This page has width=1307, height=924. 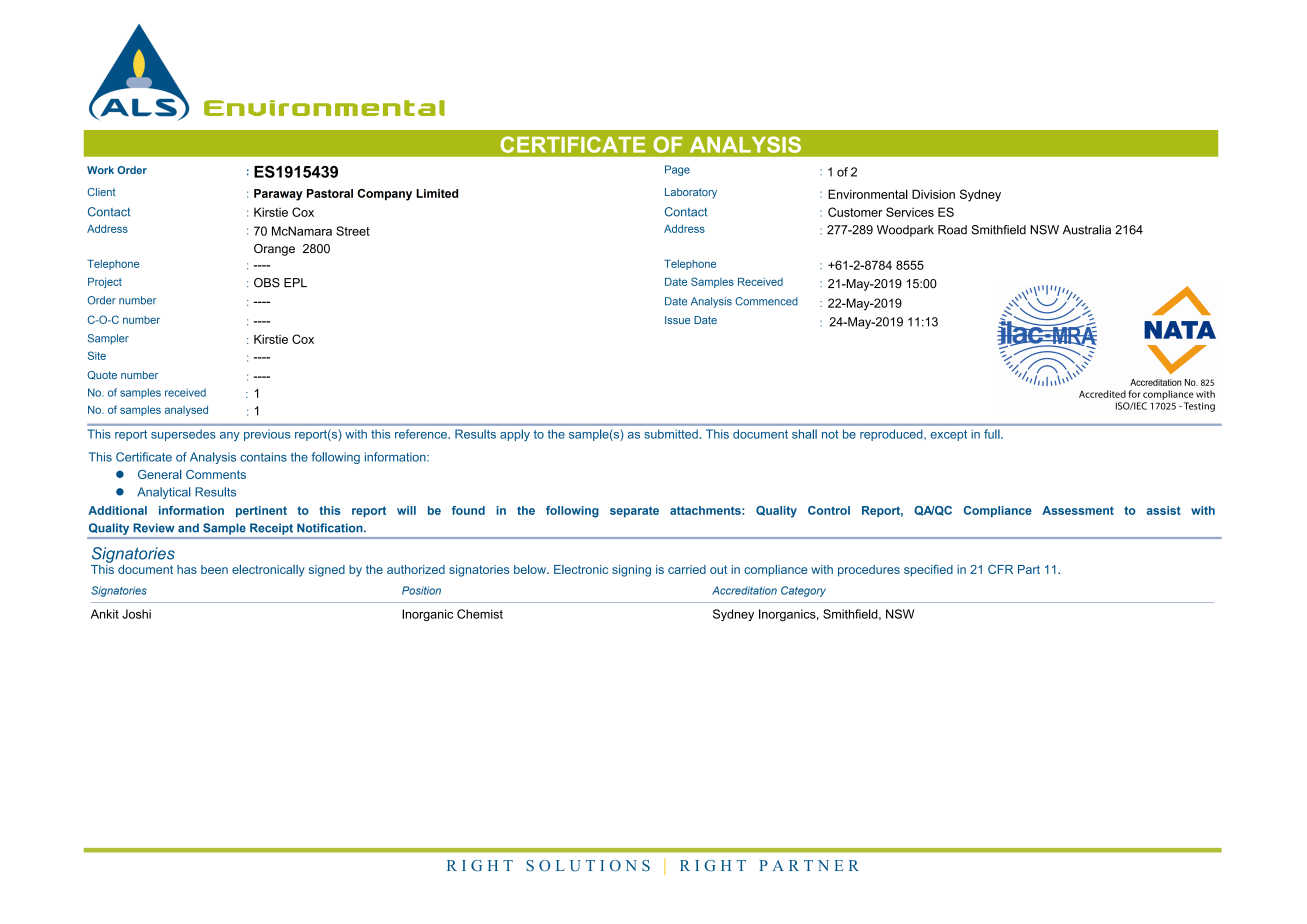 What do you see at coordinates (163, 493) in the page?
I see `Analytical` at bounding box center [163, 493].
